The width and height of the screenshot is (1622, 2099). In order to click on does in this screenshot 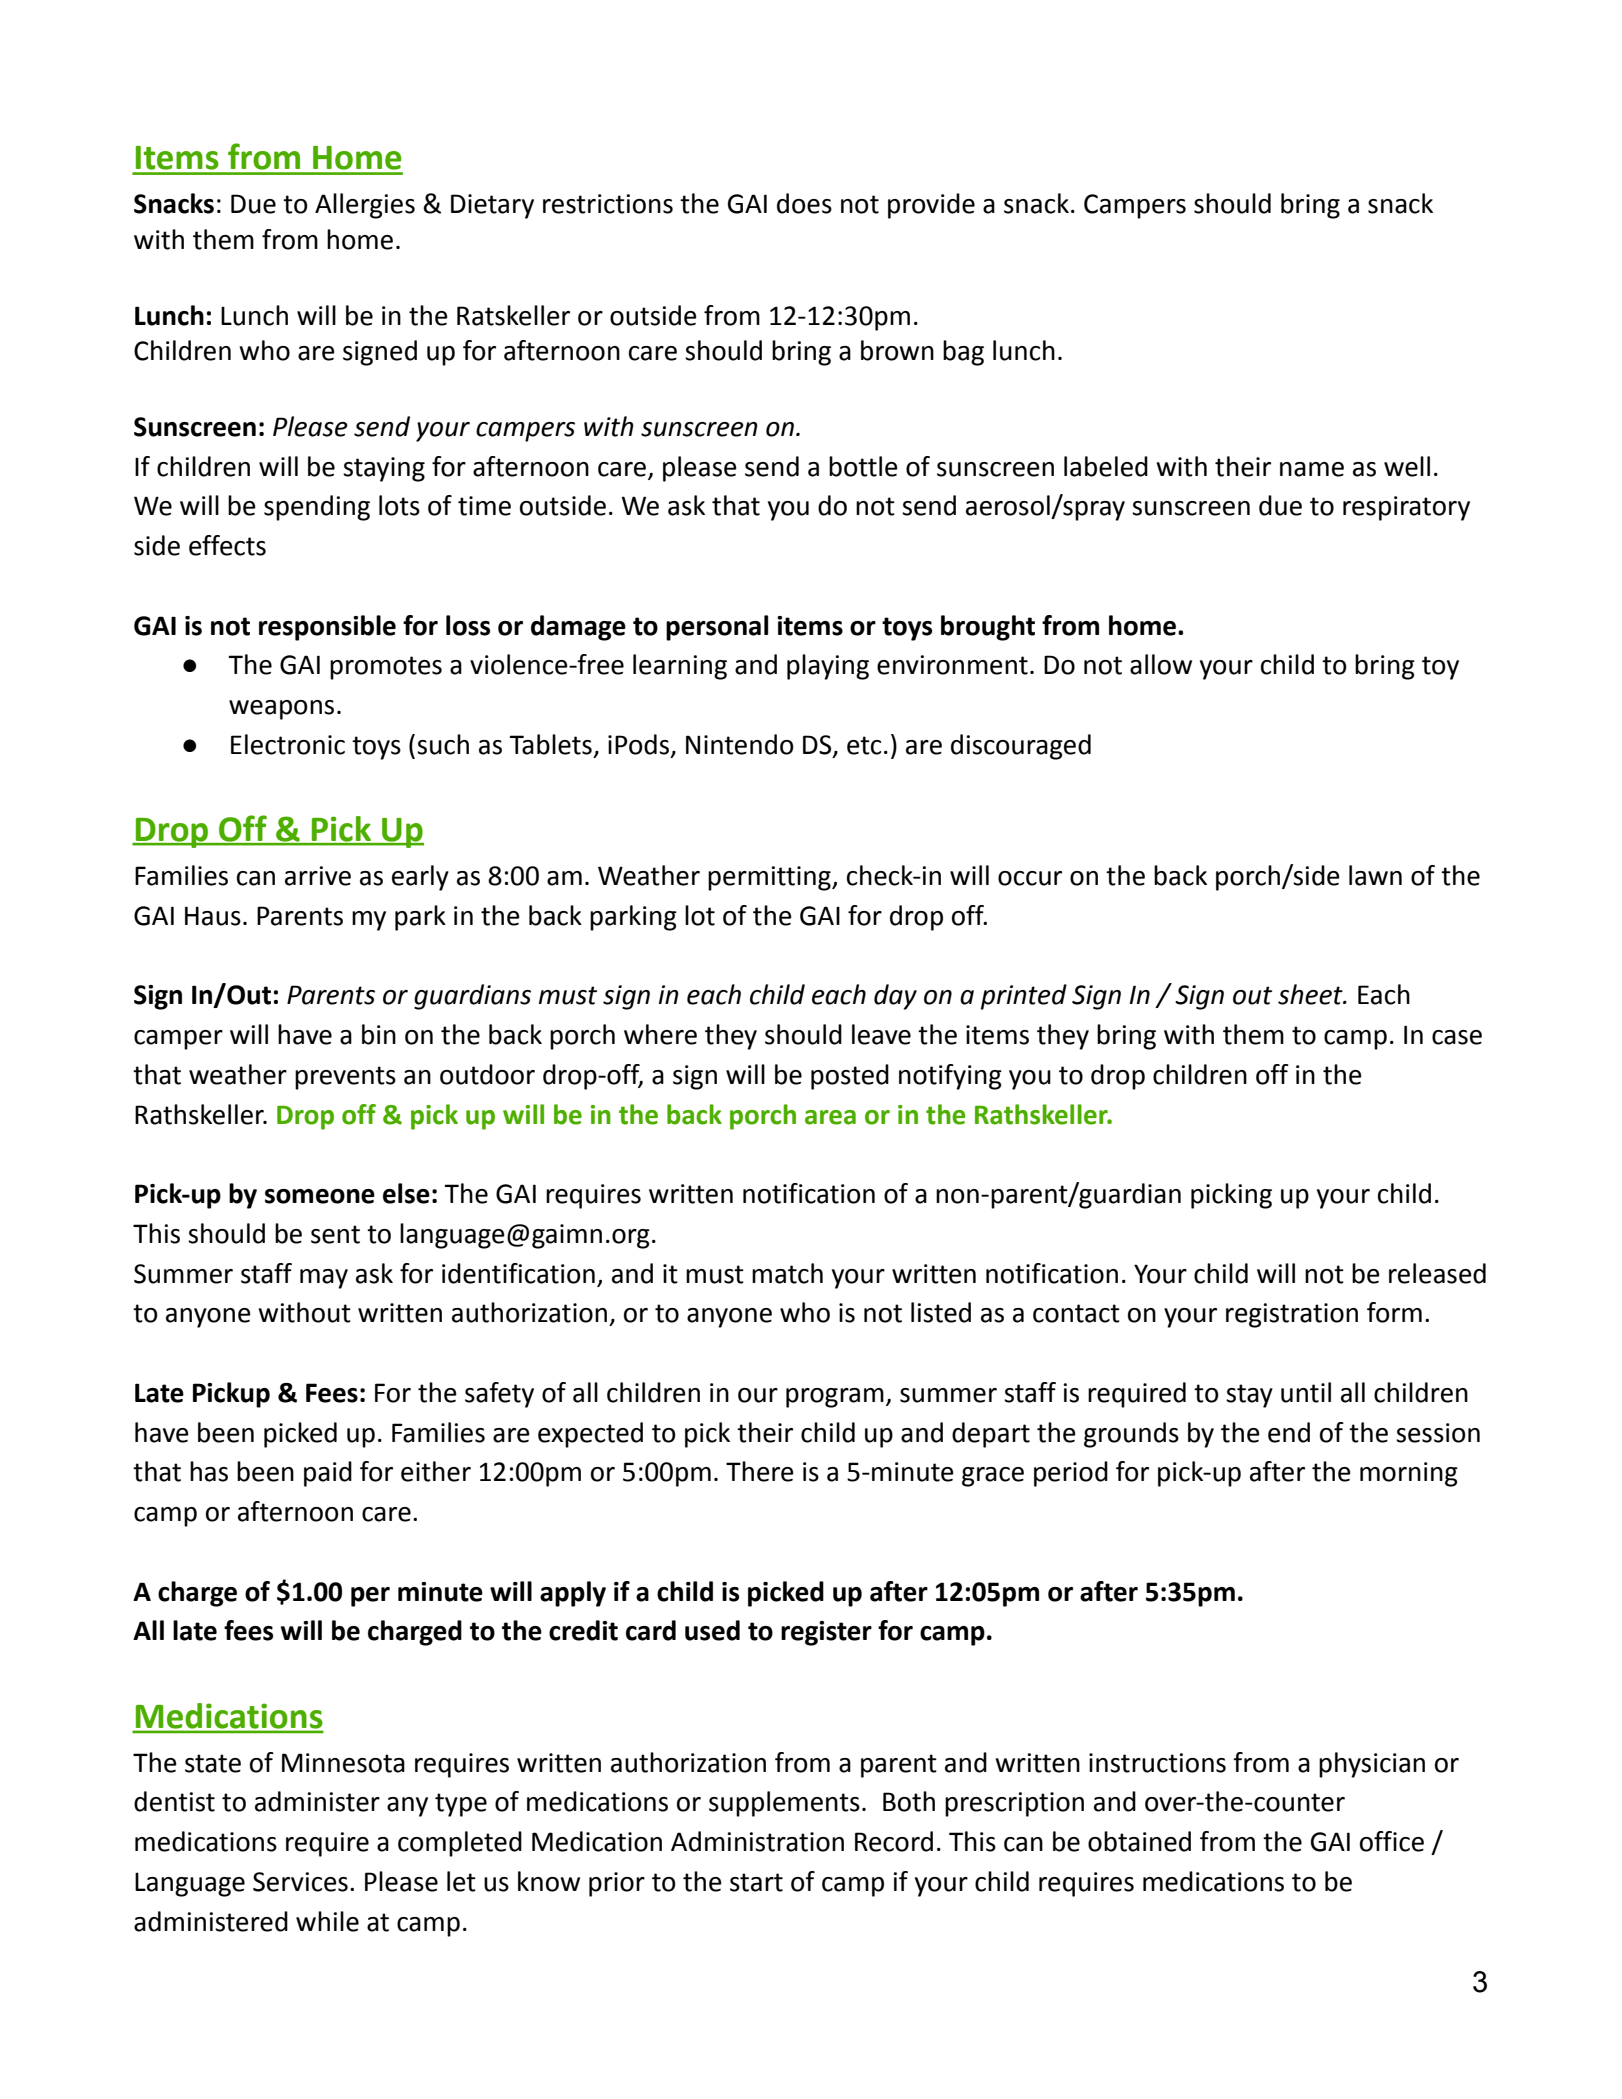, I will do `click(804, 203)`.
